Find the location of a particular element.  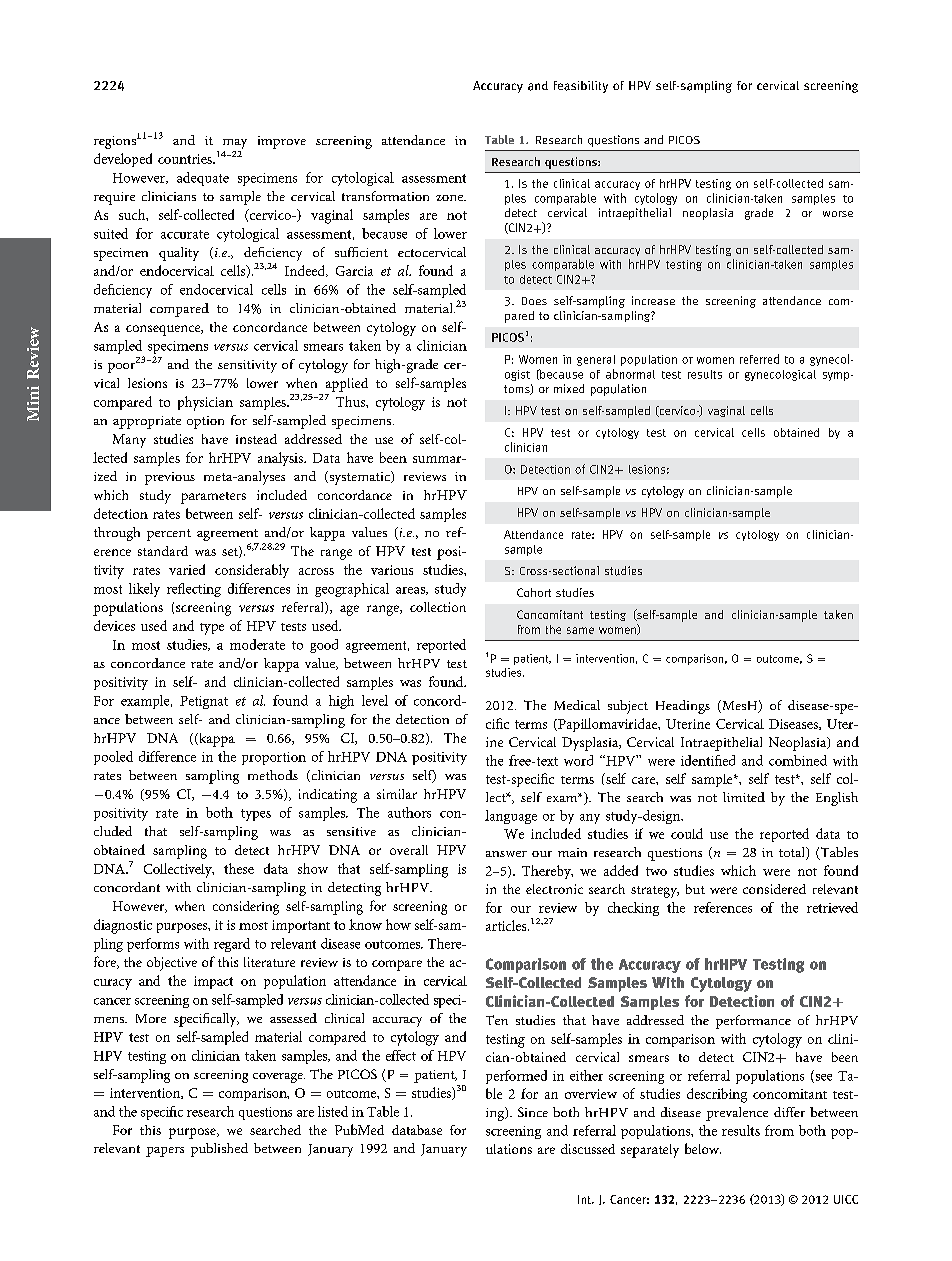

Headings is located at coordinates (683, 707).
